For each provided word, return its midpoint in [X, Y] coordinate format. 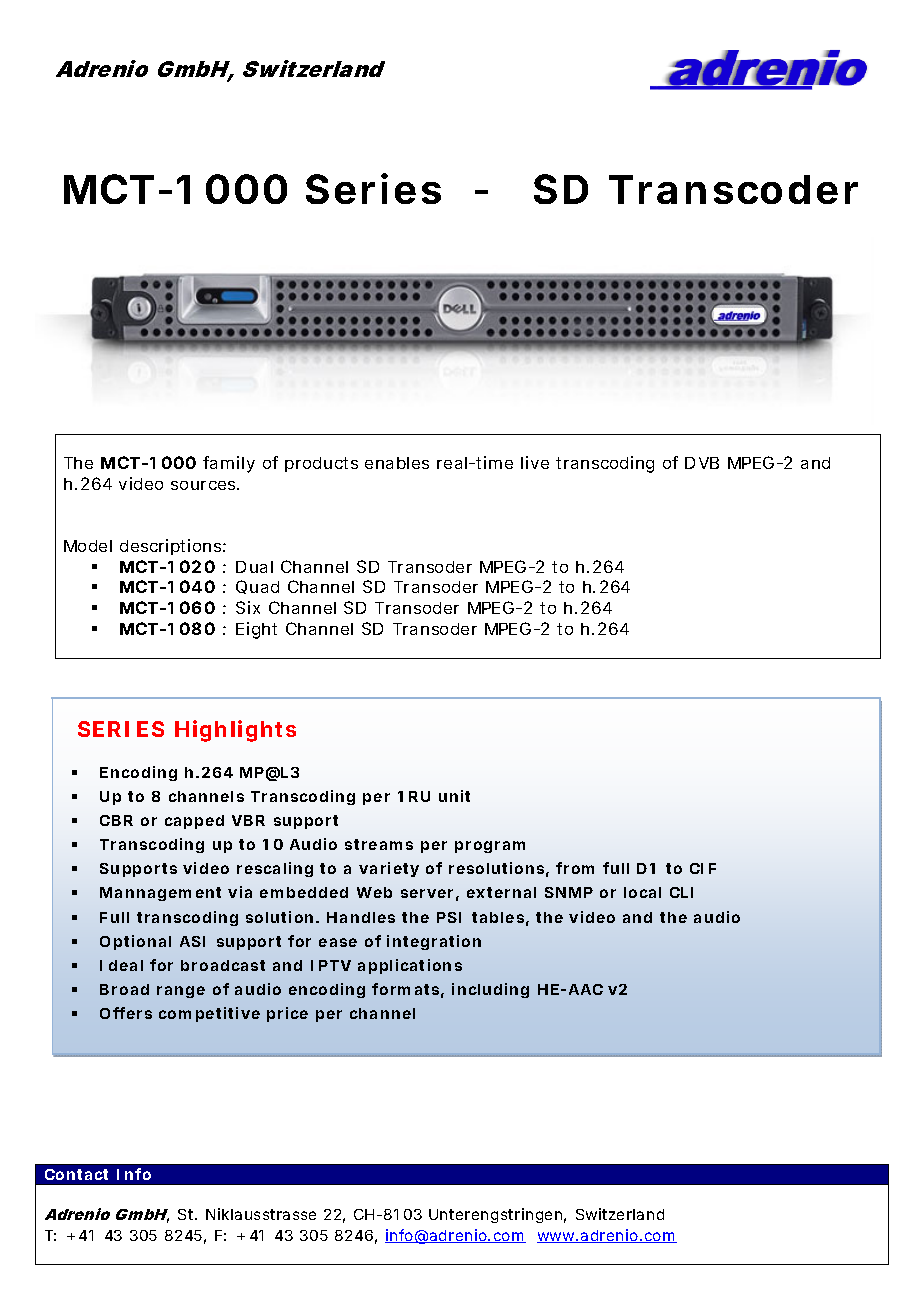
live [535, 462]
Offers [126, 1013]
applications [410, 966]
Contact [76, 1174]
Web [374, 892]
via [240, 892]
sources [204, 485]
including [490, 990]
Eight [256, 630]
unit [454, 796]
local [642, 892]
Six [248, 607]
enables [397, 463]
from [575, 868]
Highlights [235, 731]
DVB [702, 463]
